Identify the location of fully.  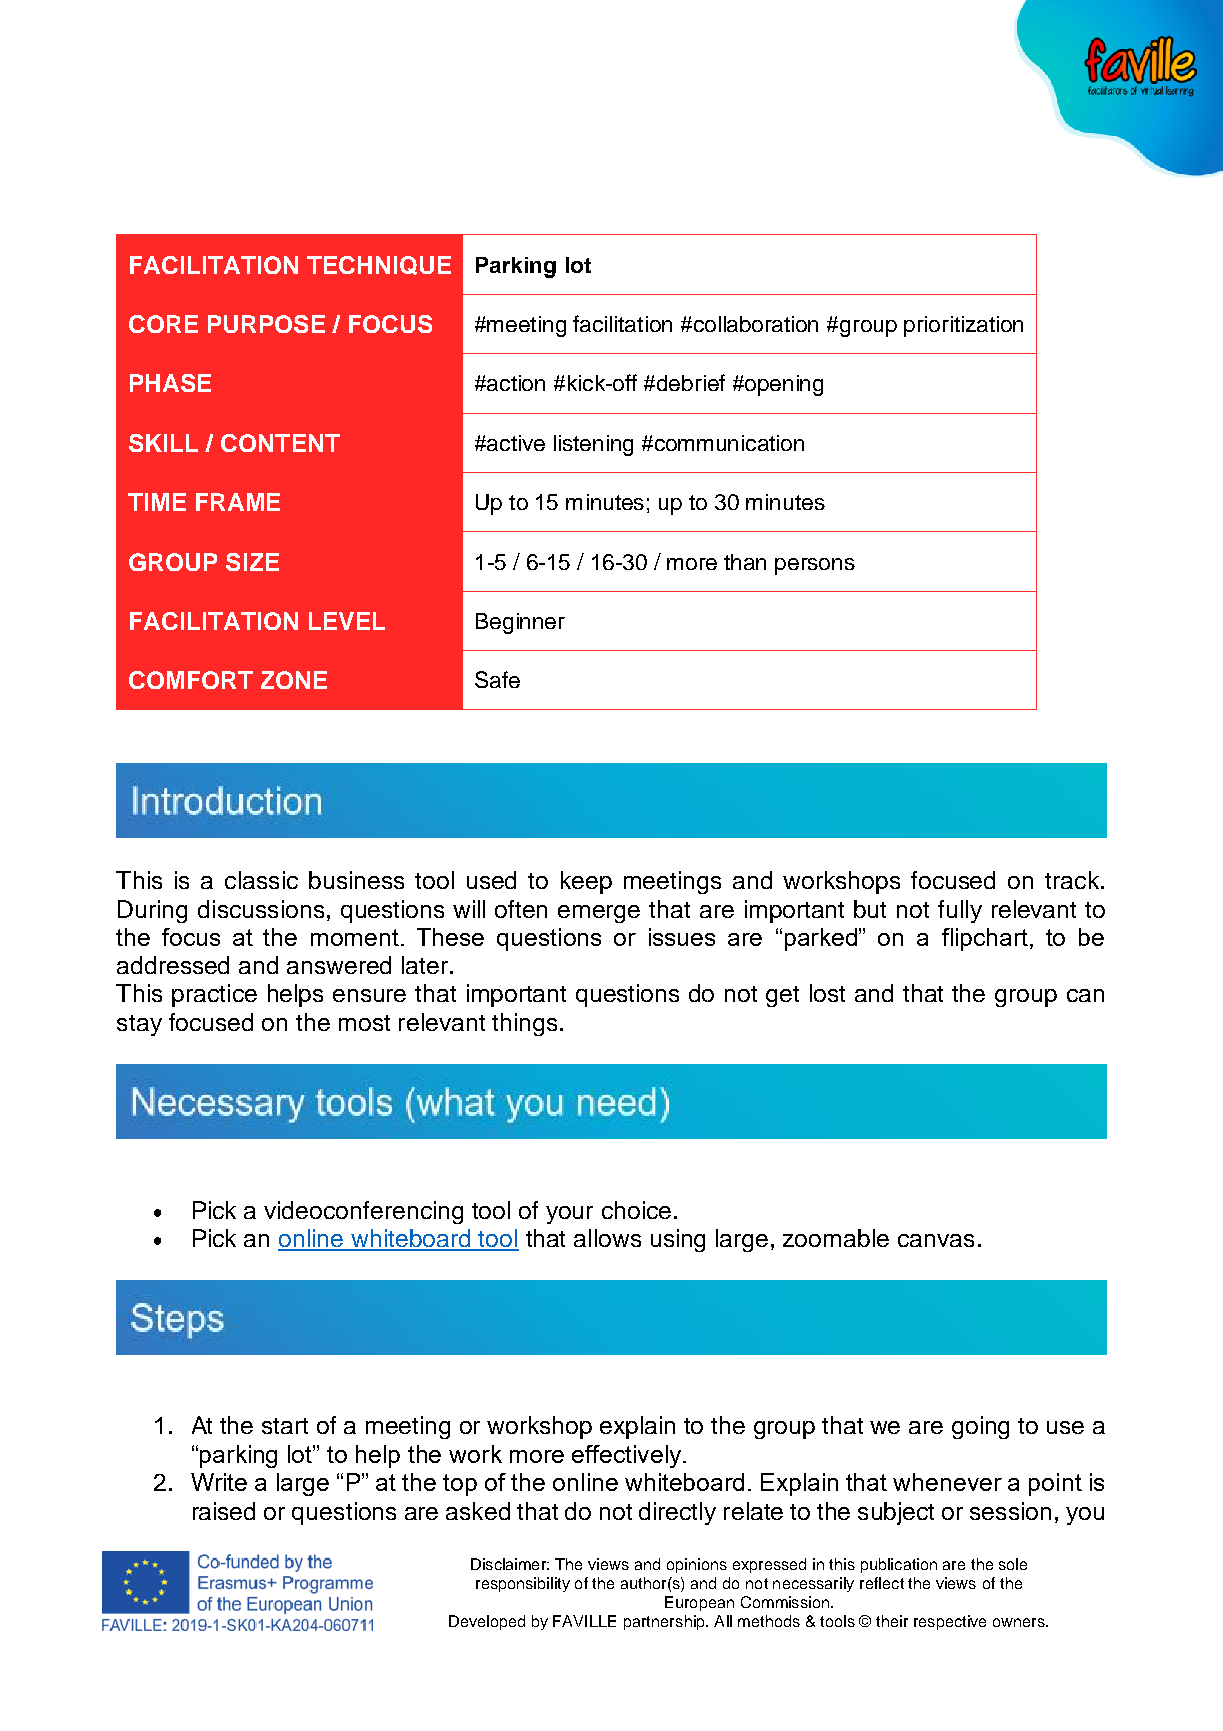
(960, 911).
